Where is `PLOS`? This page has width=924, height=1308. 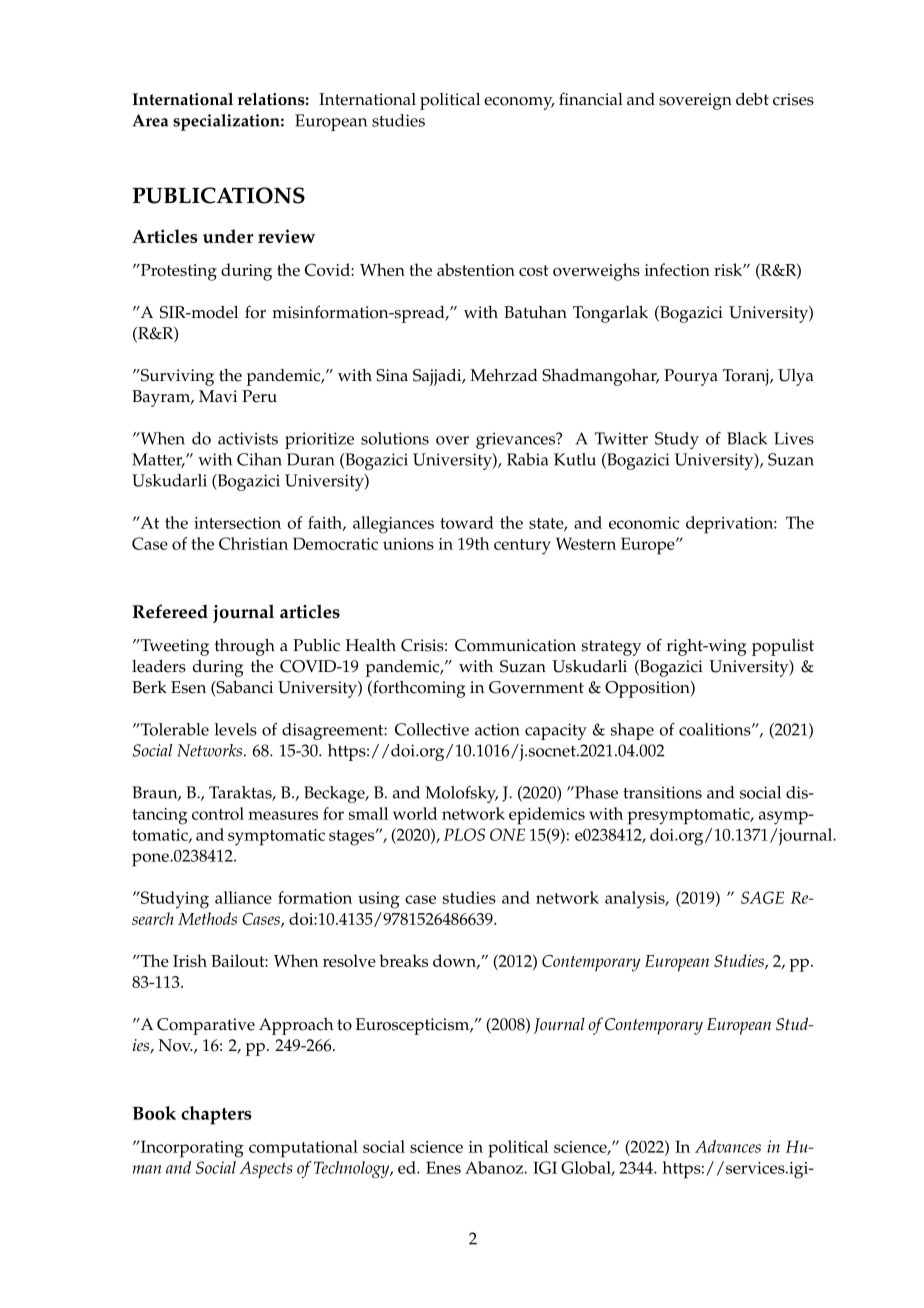 PLOS is located at coordinates (464, 834).
